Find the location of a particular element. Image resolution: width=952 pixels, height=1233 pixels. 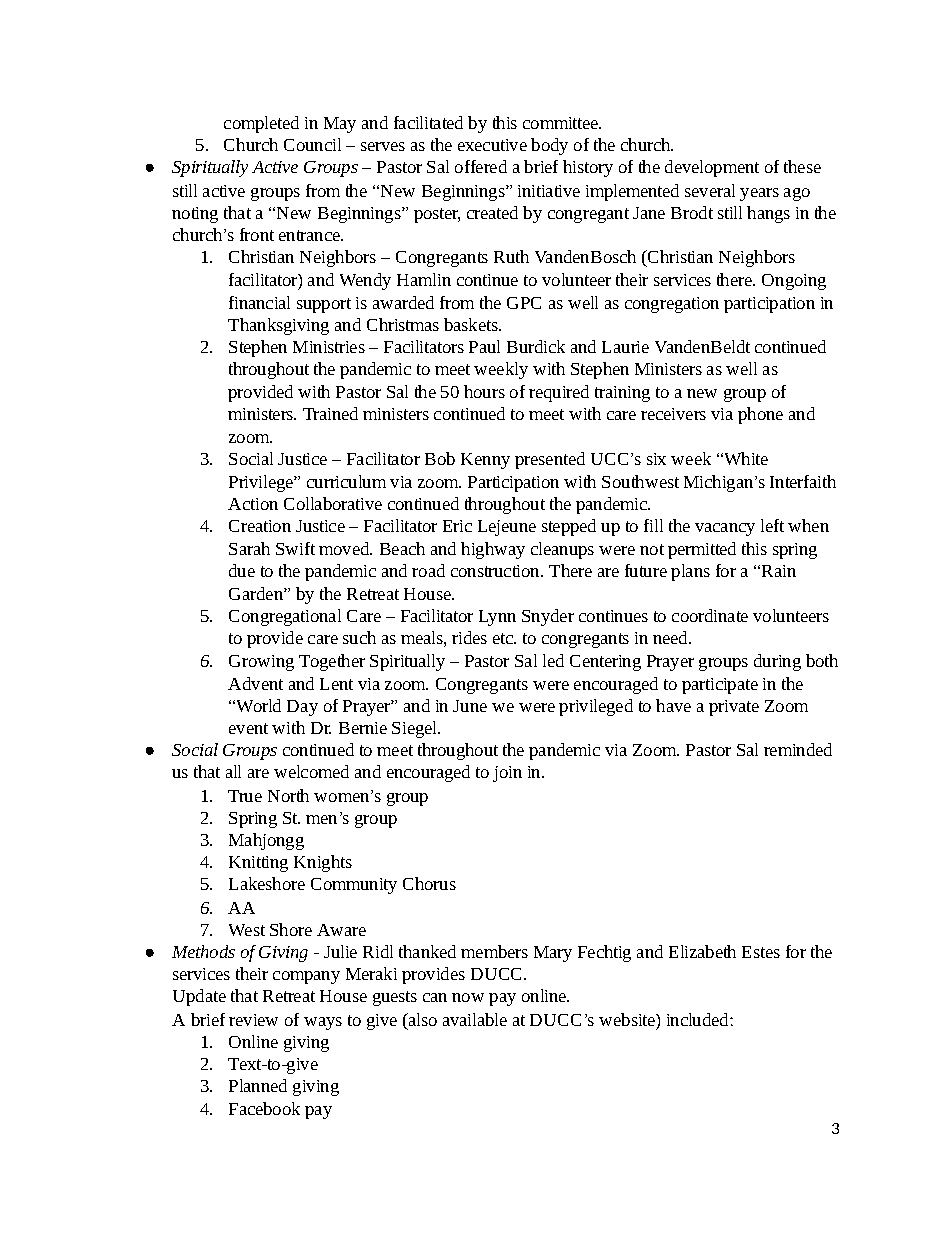

coordinate is located at coordinates (710, 615).
